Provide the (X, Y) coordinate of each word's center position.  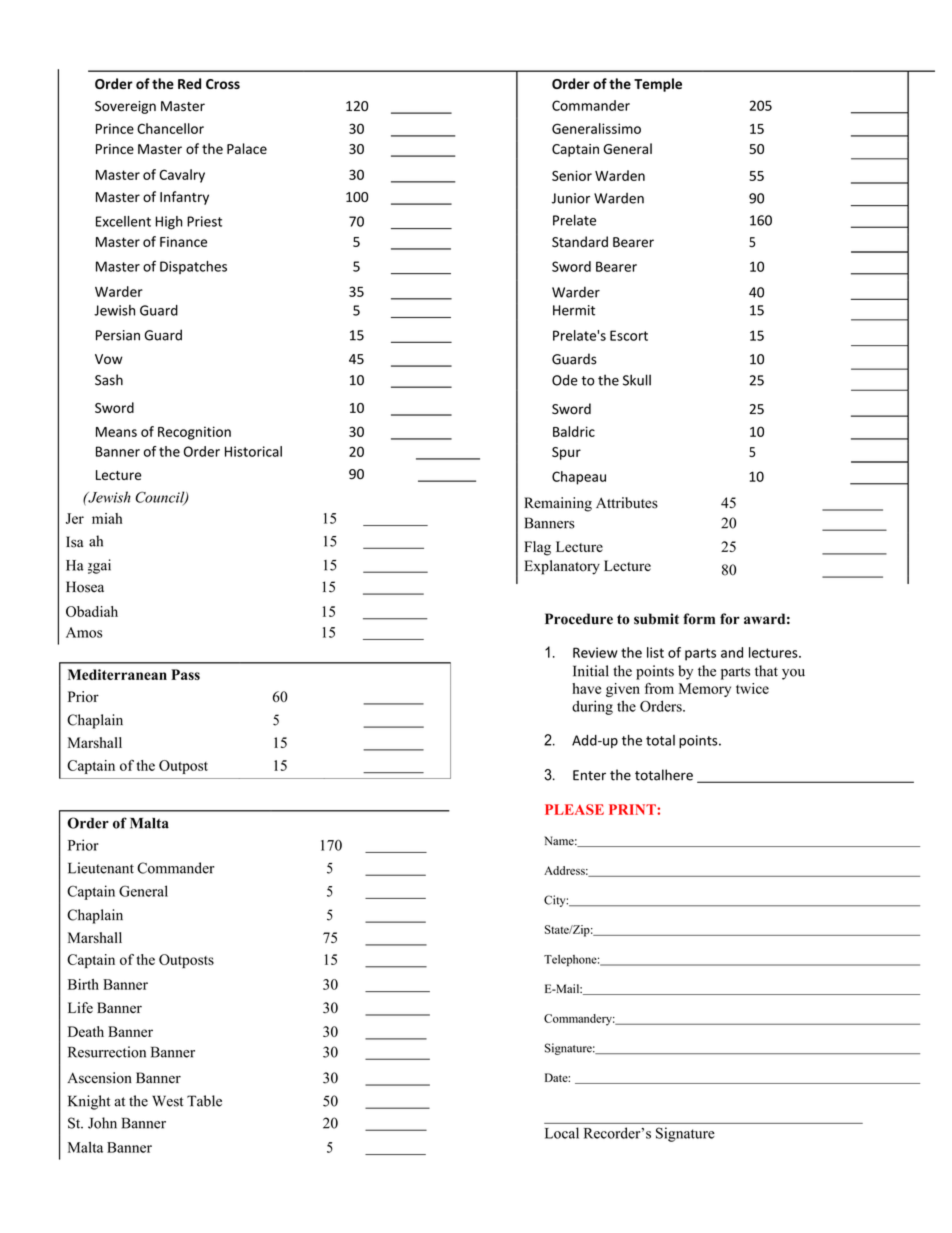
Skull (637, 380)
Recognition (194, 433)
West (167, 1101)
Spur (566, 453)
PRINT (633, 809)
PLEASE (574, 809)
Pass (185, 674)
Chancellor (170, 128)
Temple (658, 85)
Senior (572, 175)
